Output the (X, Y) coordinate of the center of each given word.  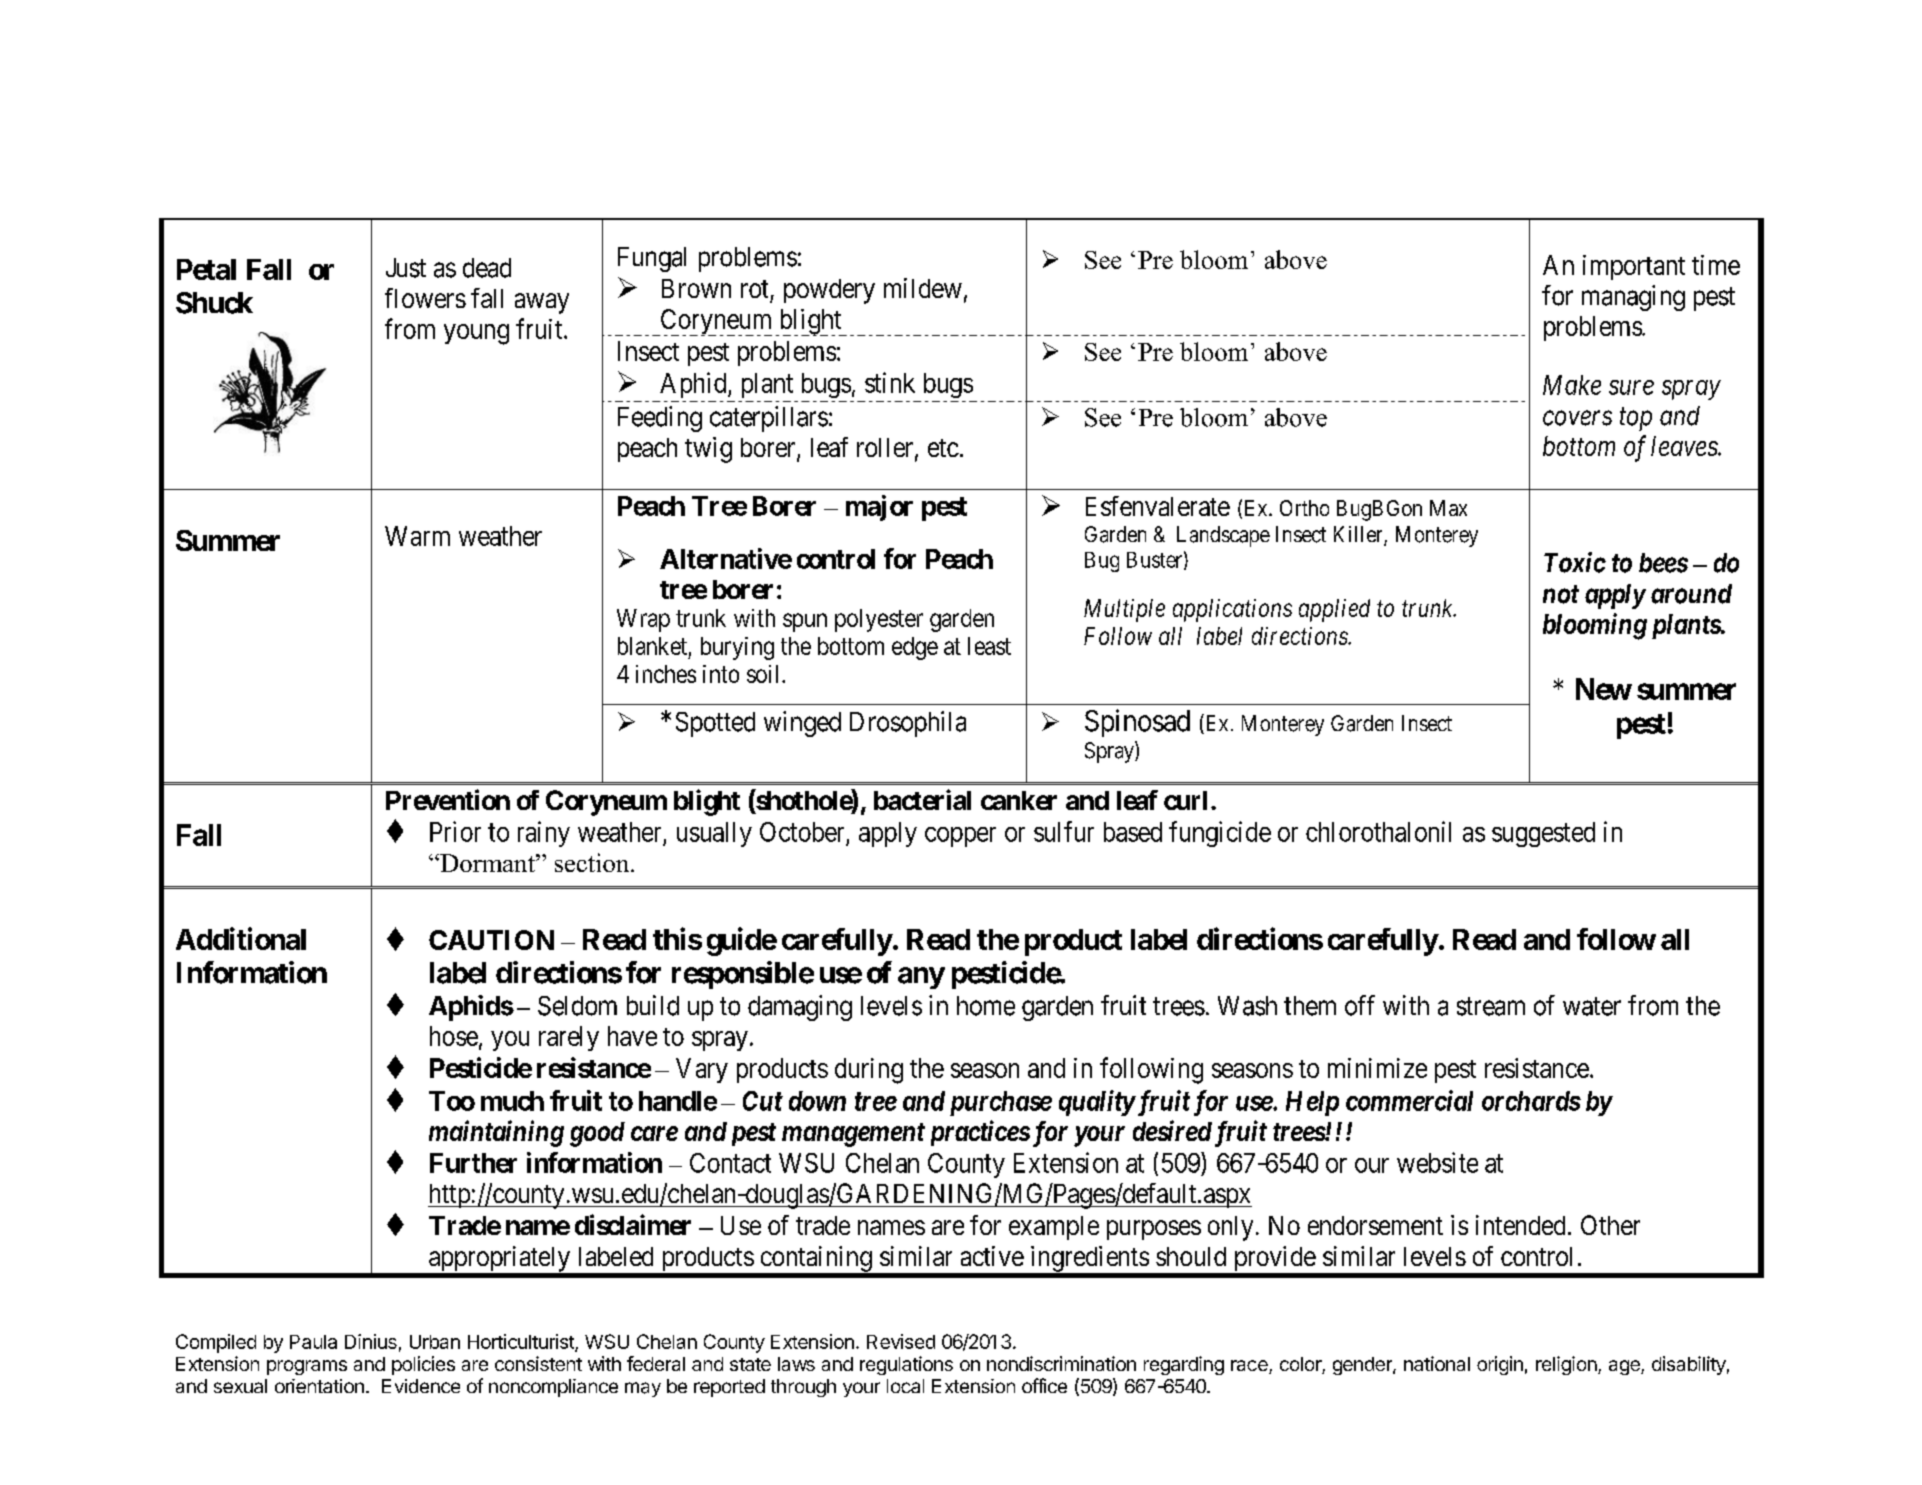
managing (1633, 298)
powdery (829, 291)
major (879, 508)
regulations (906, 1365)
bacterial (922, 799)
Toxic (1575, 562)
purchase (1001, 1103)
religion (1567, 1365)
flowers (425, 298)
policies (423, 1365)
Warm (417, 536)
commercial (1409, 1100)
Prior (455, 831)
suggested (1543, 834)
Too (452, 1101)
